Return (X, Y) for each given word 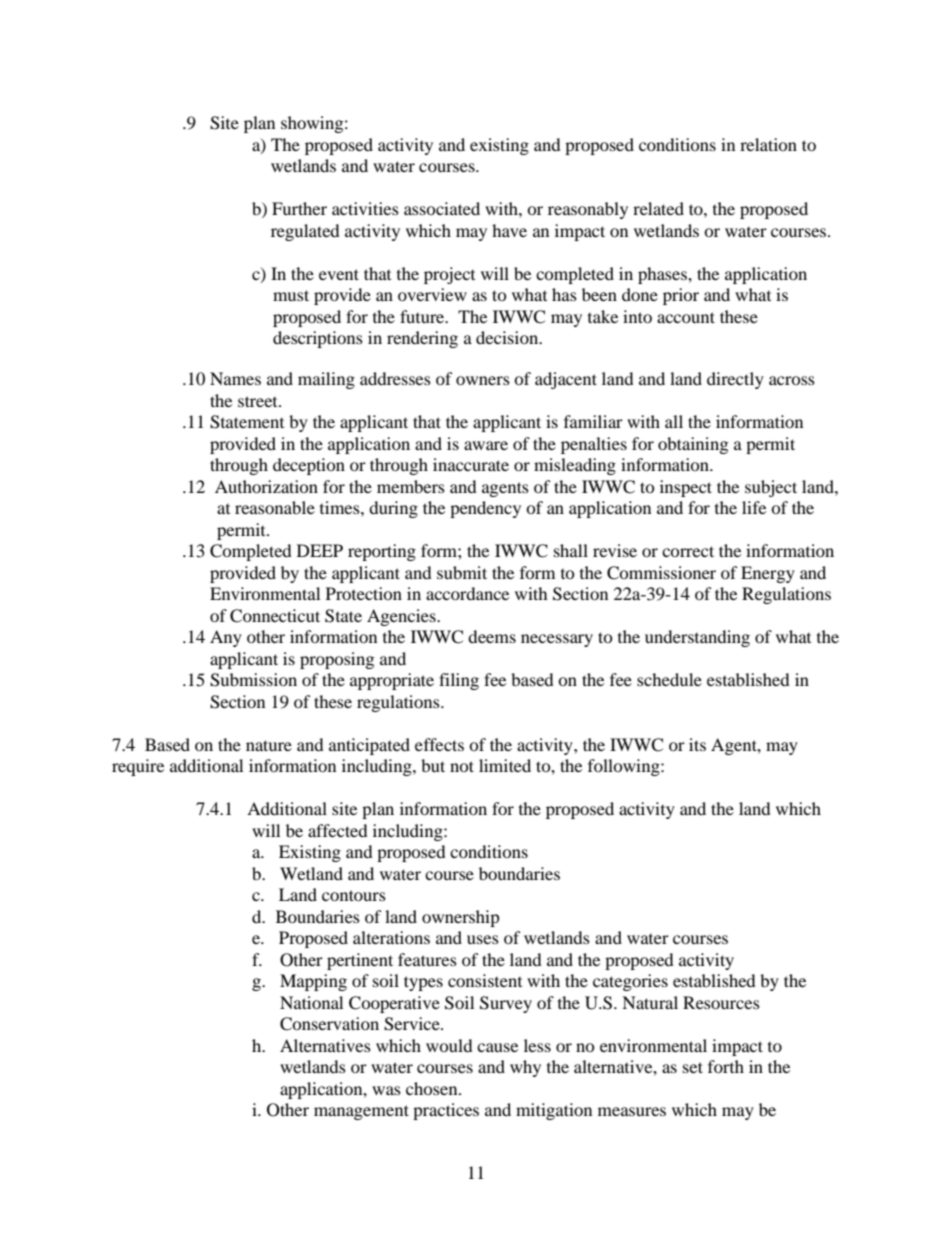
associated (442, 208)
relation (768, 144)
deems (492, 636)
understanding (697, 638)
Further (299, 208)
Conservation (329, 1024)
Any (226, 638)
